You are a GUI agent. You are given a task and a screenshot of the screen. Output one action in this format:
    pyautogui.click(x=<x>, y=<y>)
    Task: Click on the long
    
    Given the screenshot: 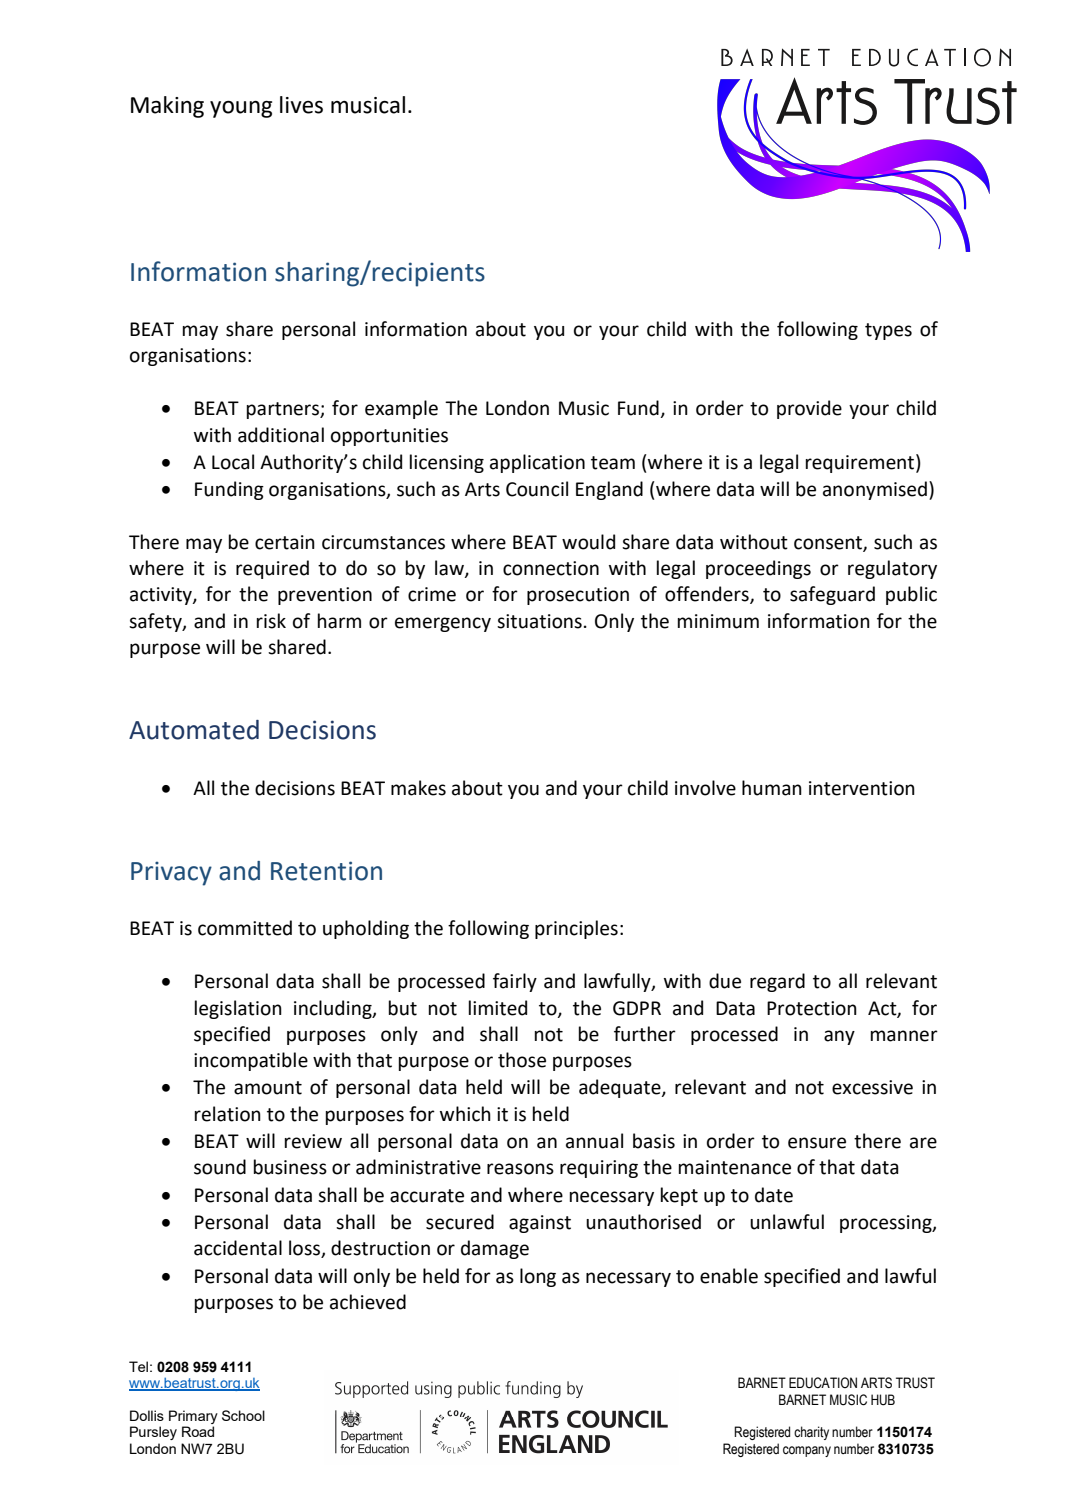 What is the action you would take?
    pyautogui.click(x=538, y=1277)
